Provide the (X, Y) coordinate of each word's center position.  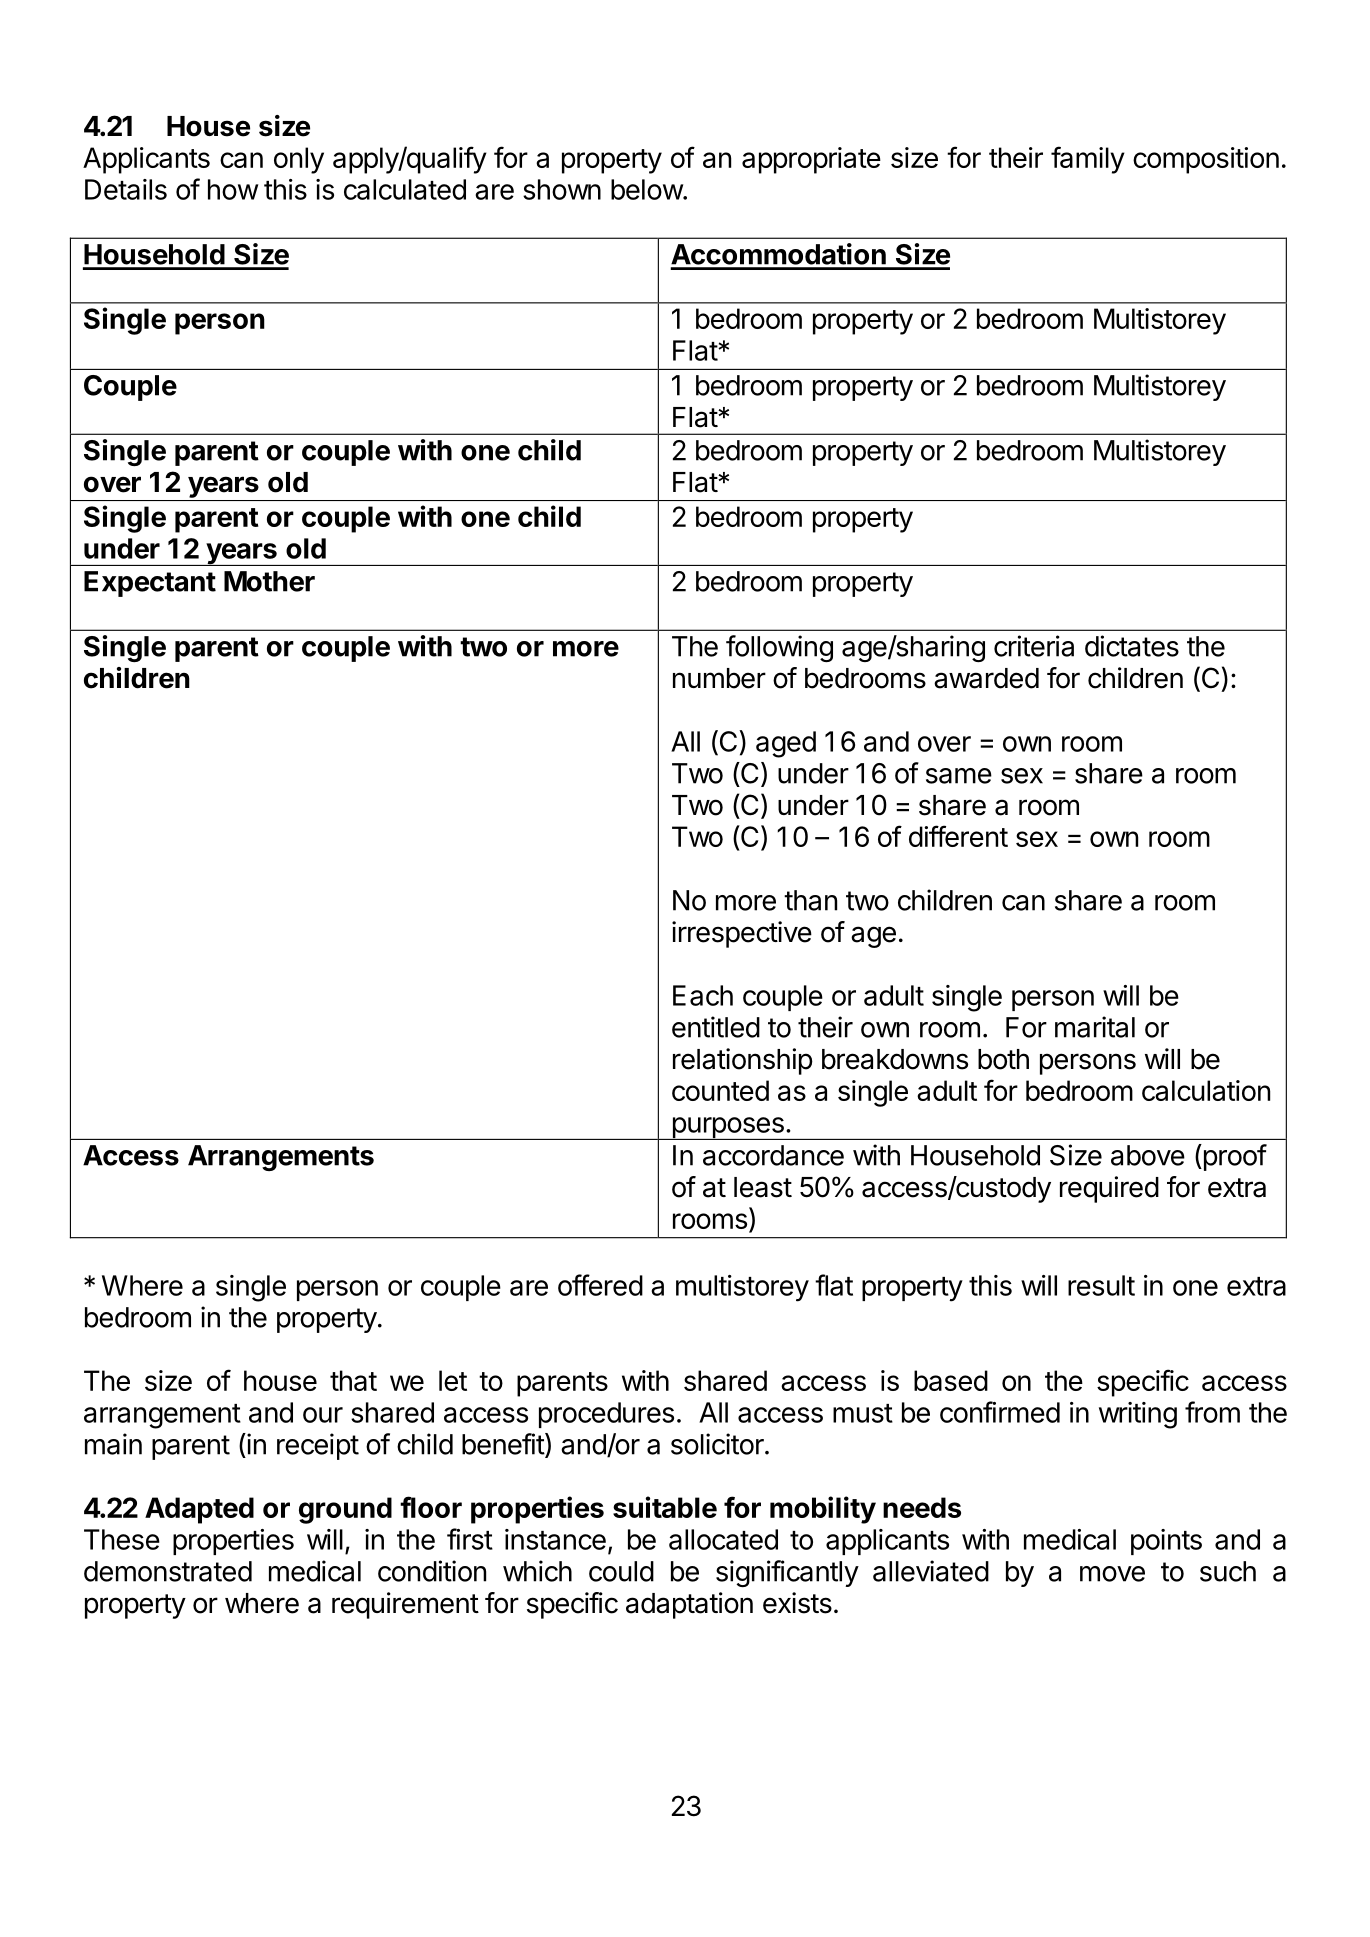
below (647, 189)
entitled (716, 1027)
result (1101, 1285)
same (959, 776)
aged (786, 744)
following (779, 648)
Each (703, 995)
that (353, 1380)
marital (1095, 1027)
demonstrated (168, 1571)
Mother (269, 581)
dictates (1132, 646)
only (299, 160)
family (1088, 160)
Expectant (150, 584)
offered (600, 1285)
